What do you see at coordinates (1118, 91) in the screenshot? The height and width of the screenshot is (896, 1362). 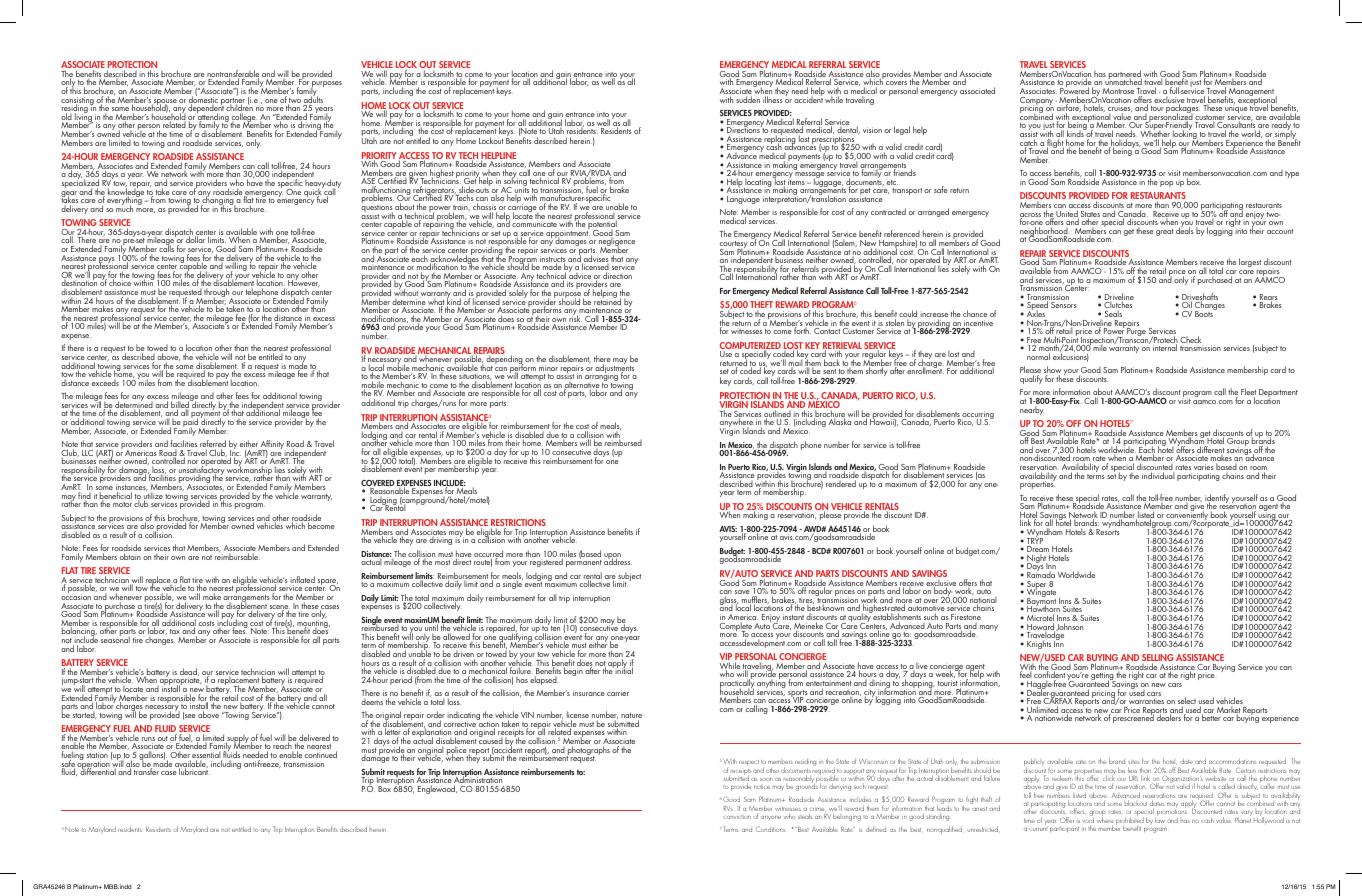 I see `Montrose` at bounding box center [1118, 91].
